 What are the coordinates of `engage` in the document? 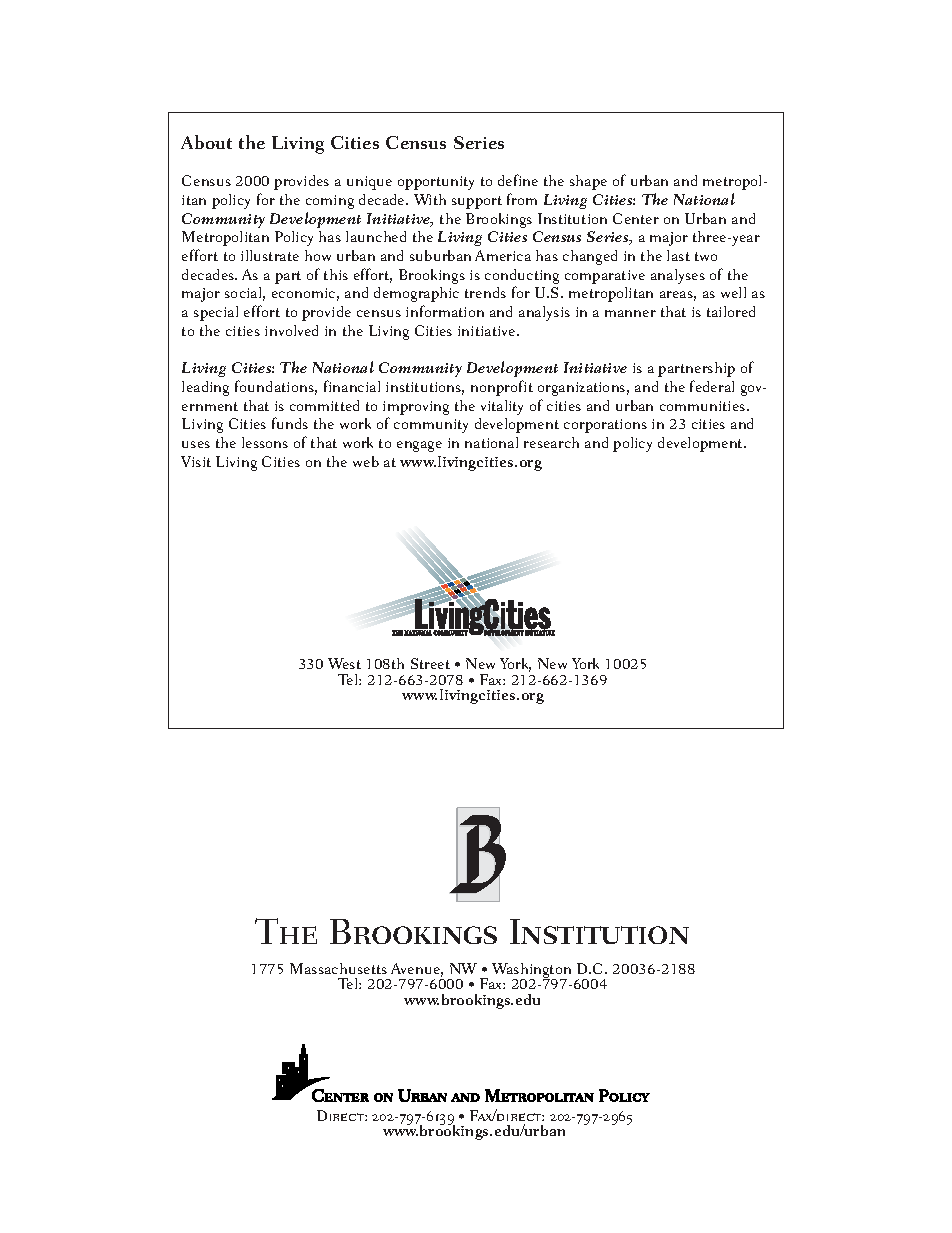 It's located at (419, 446).
